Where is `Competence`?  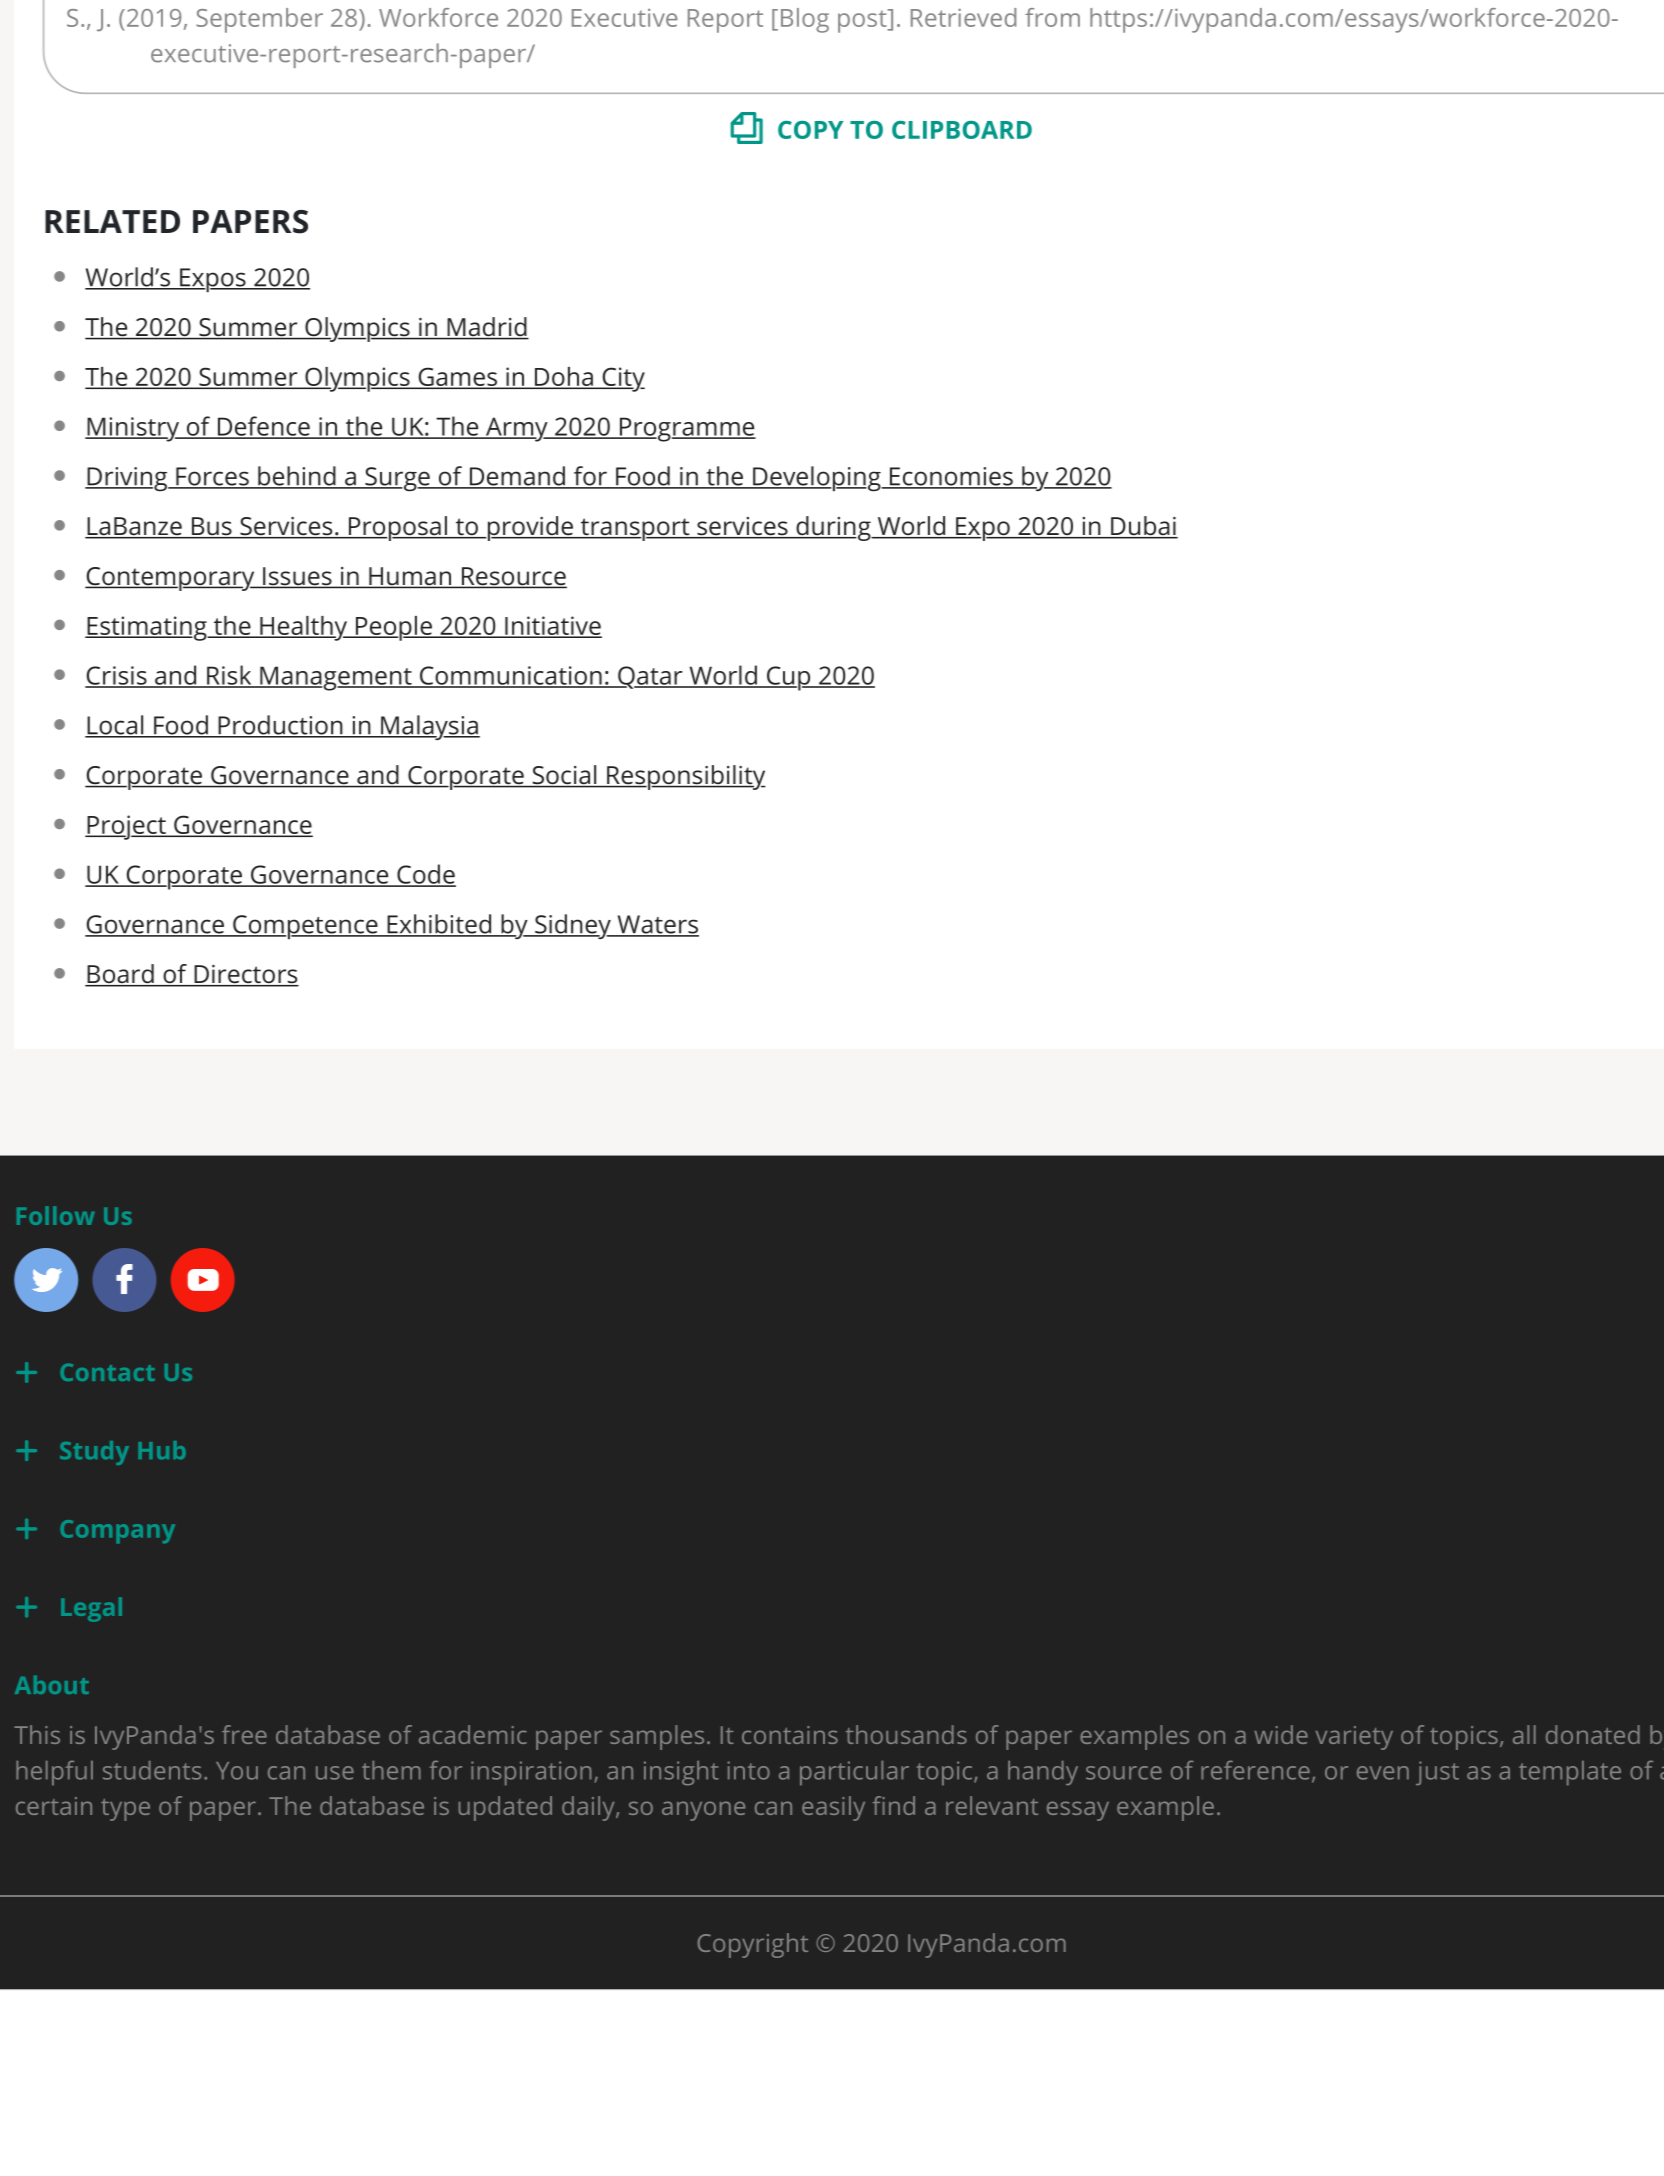 Competence is located at coordinates (305, 927).
